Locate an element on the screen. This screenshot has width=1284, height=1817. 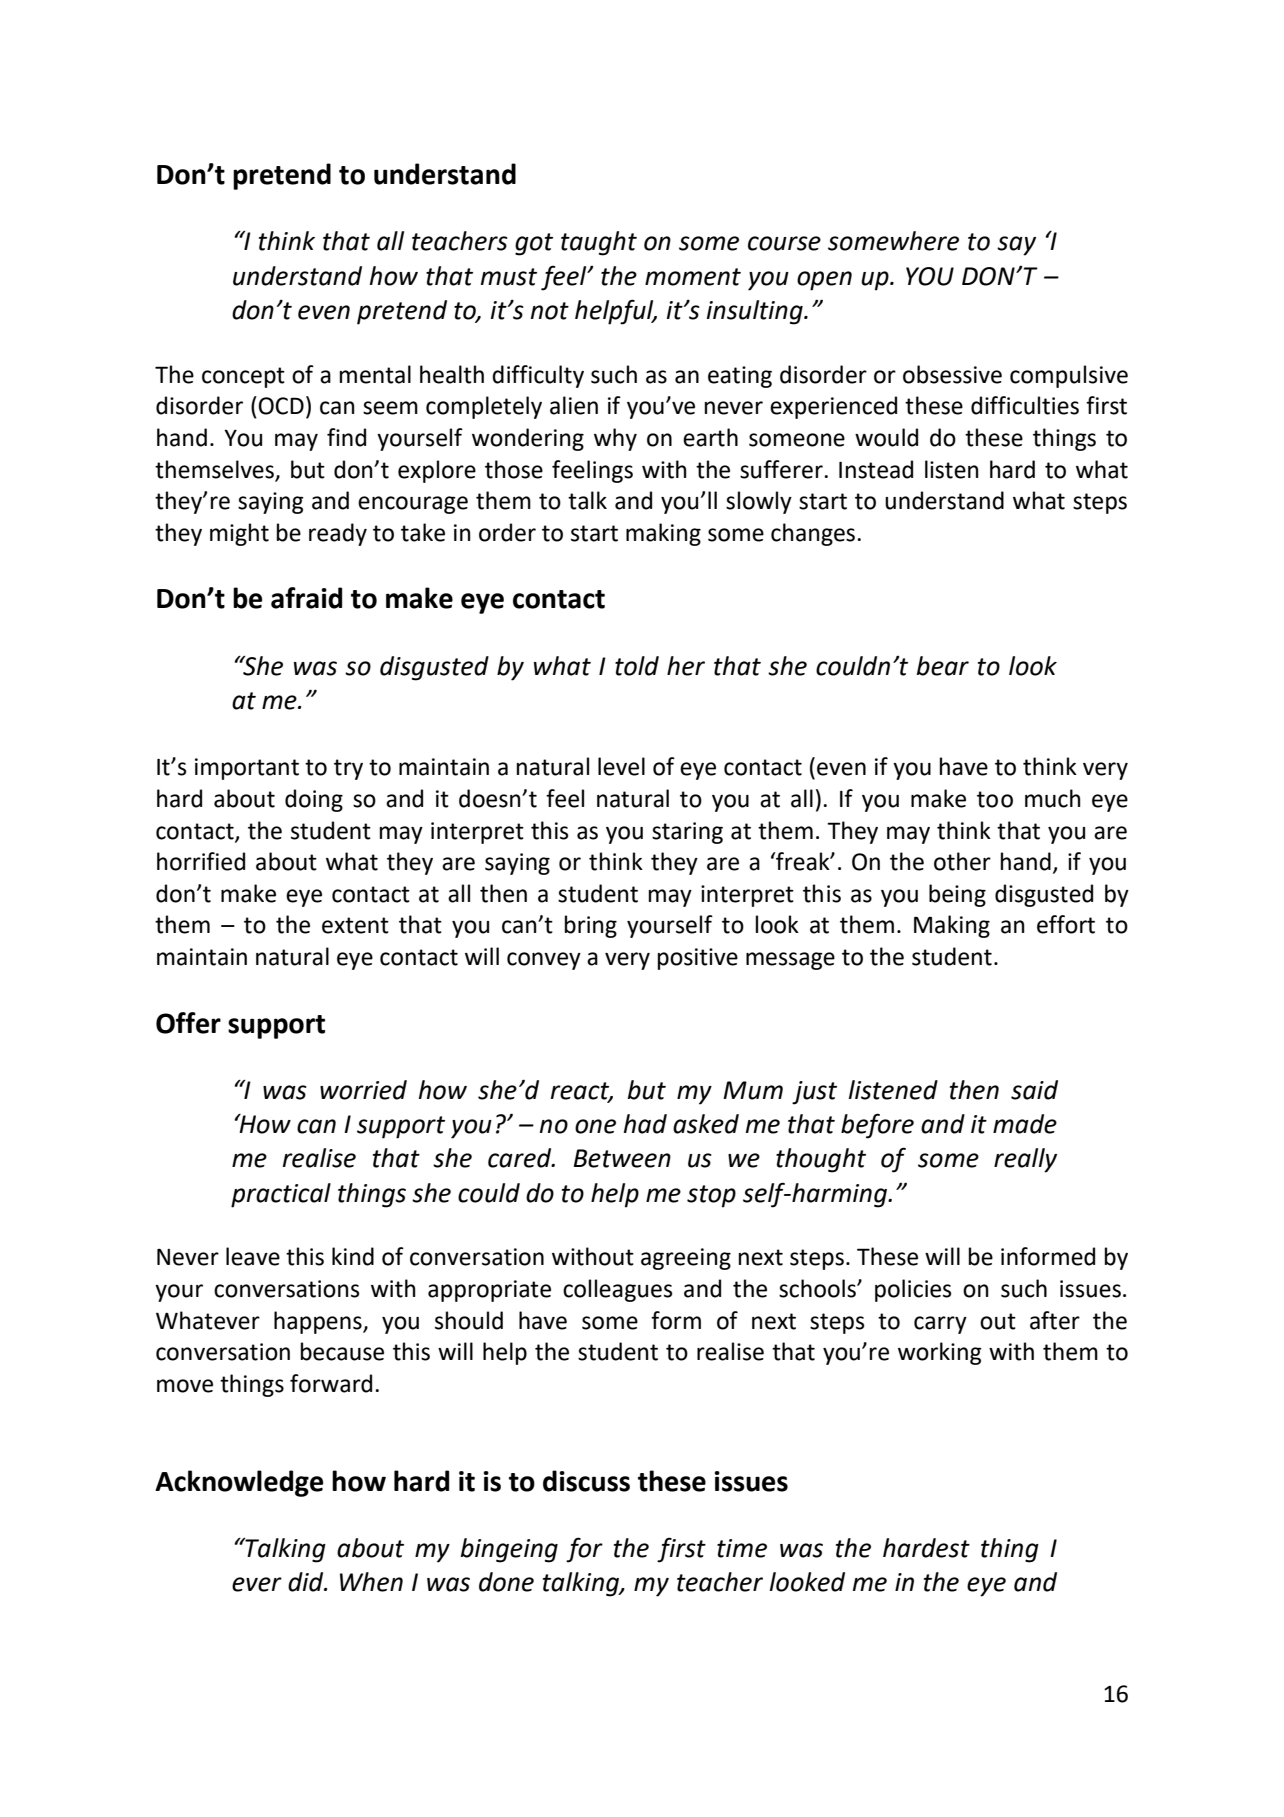
worried is located at coordinates (363, 1090).
